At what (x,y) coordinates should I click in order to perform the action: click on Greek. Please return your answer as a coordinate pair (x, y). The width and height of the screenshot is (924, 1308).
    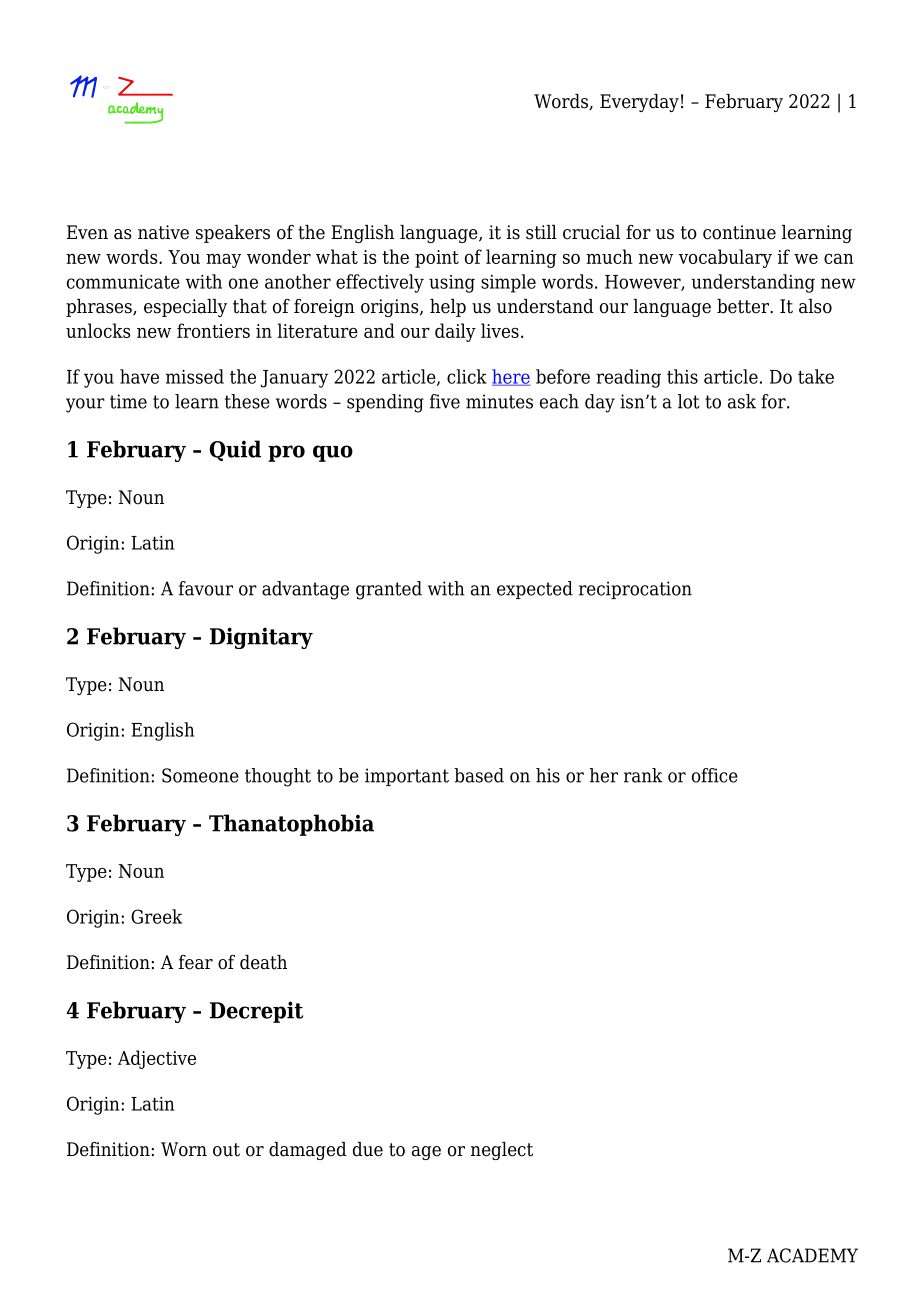
    Looking at the image, I should click on (156, 916).
